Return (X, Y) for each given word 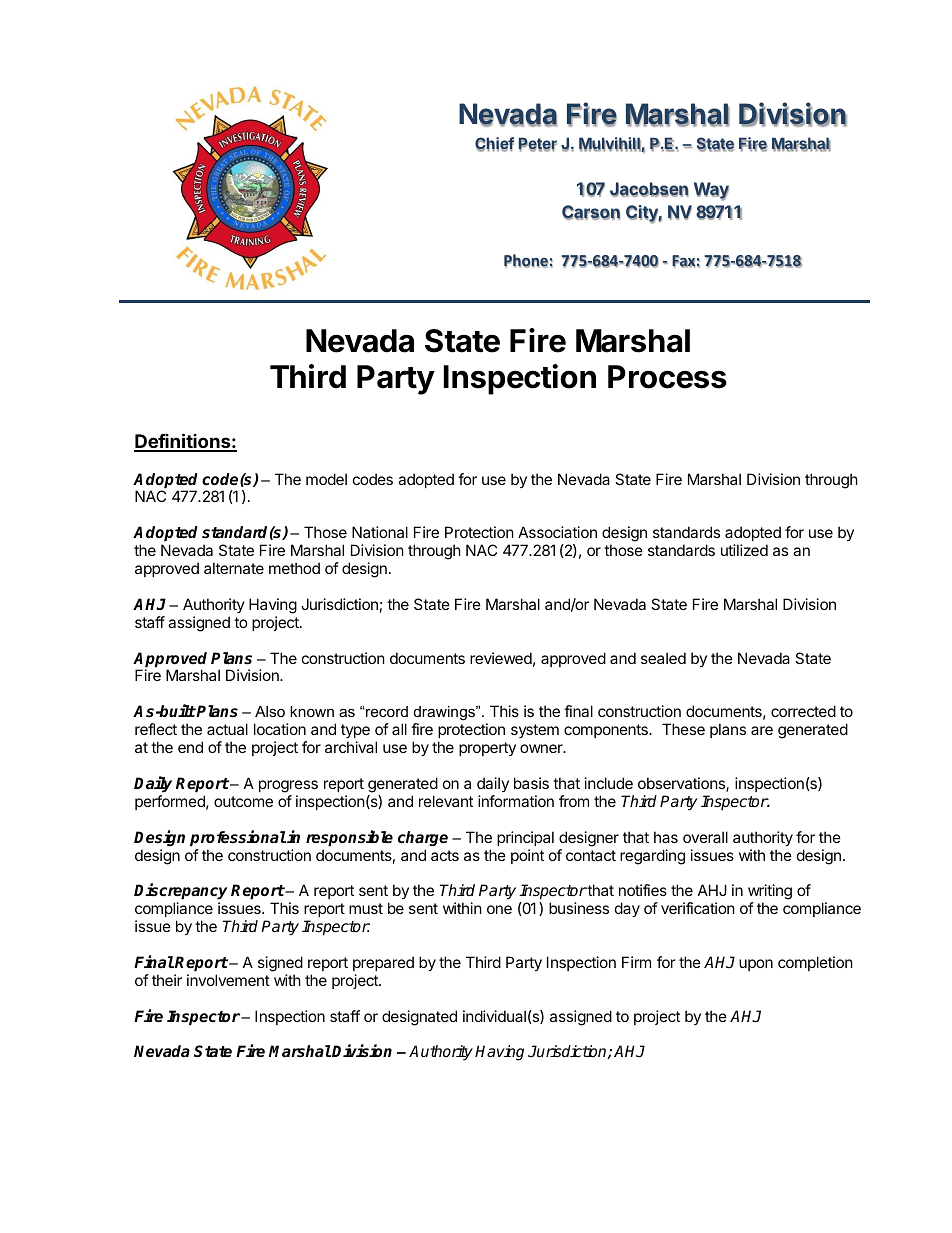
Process (667, 377)
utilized (744, 550)
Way (711, 191)
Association (557, 532)
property (487, 749)
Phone (526, 261)
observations (682, 784)
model (326, 479)
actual (227, 729)
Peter (538, 144)
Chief (494, 144)
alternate (234, 568)
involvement (228, 980)
